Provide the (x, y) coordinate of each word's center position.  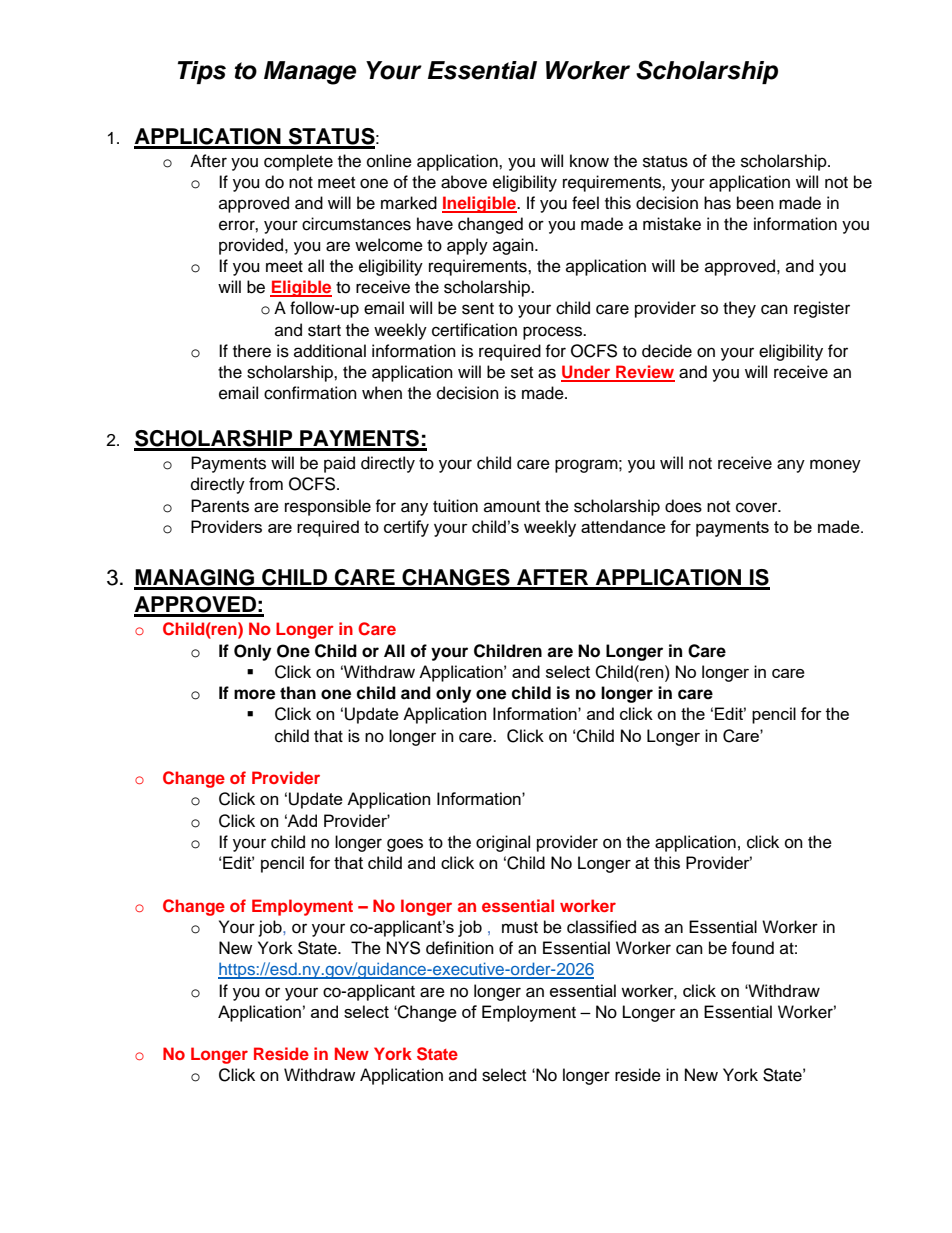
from (266, 484)
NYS (403, 948)
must (520, 928)
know (589, 161)
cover (758, 507)
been (755, 203)
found (752, 948)
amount (512, 507)
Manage (310, 73)
